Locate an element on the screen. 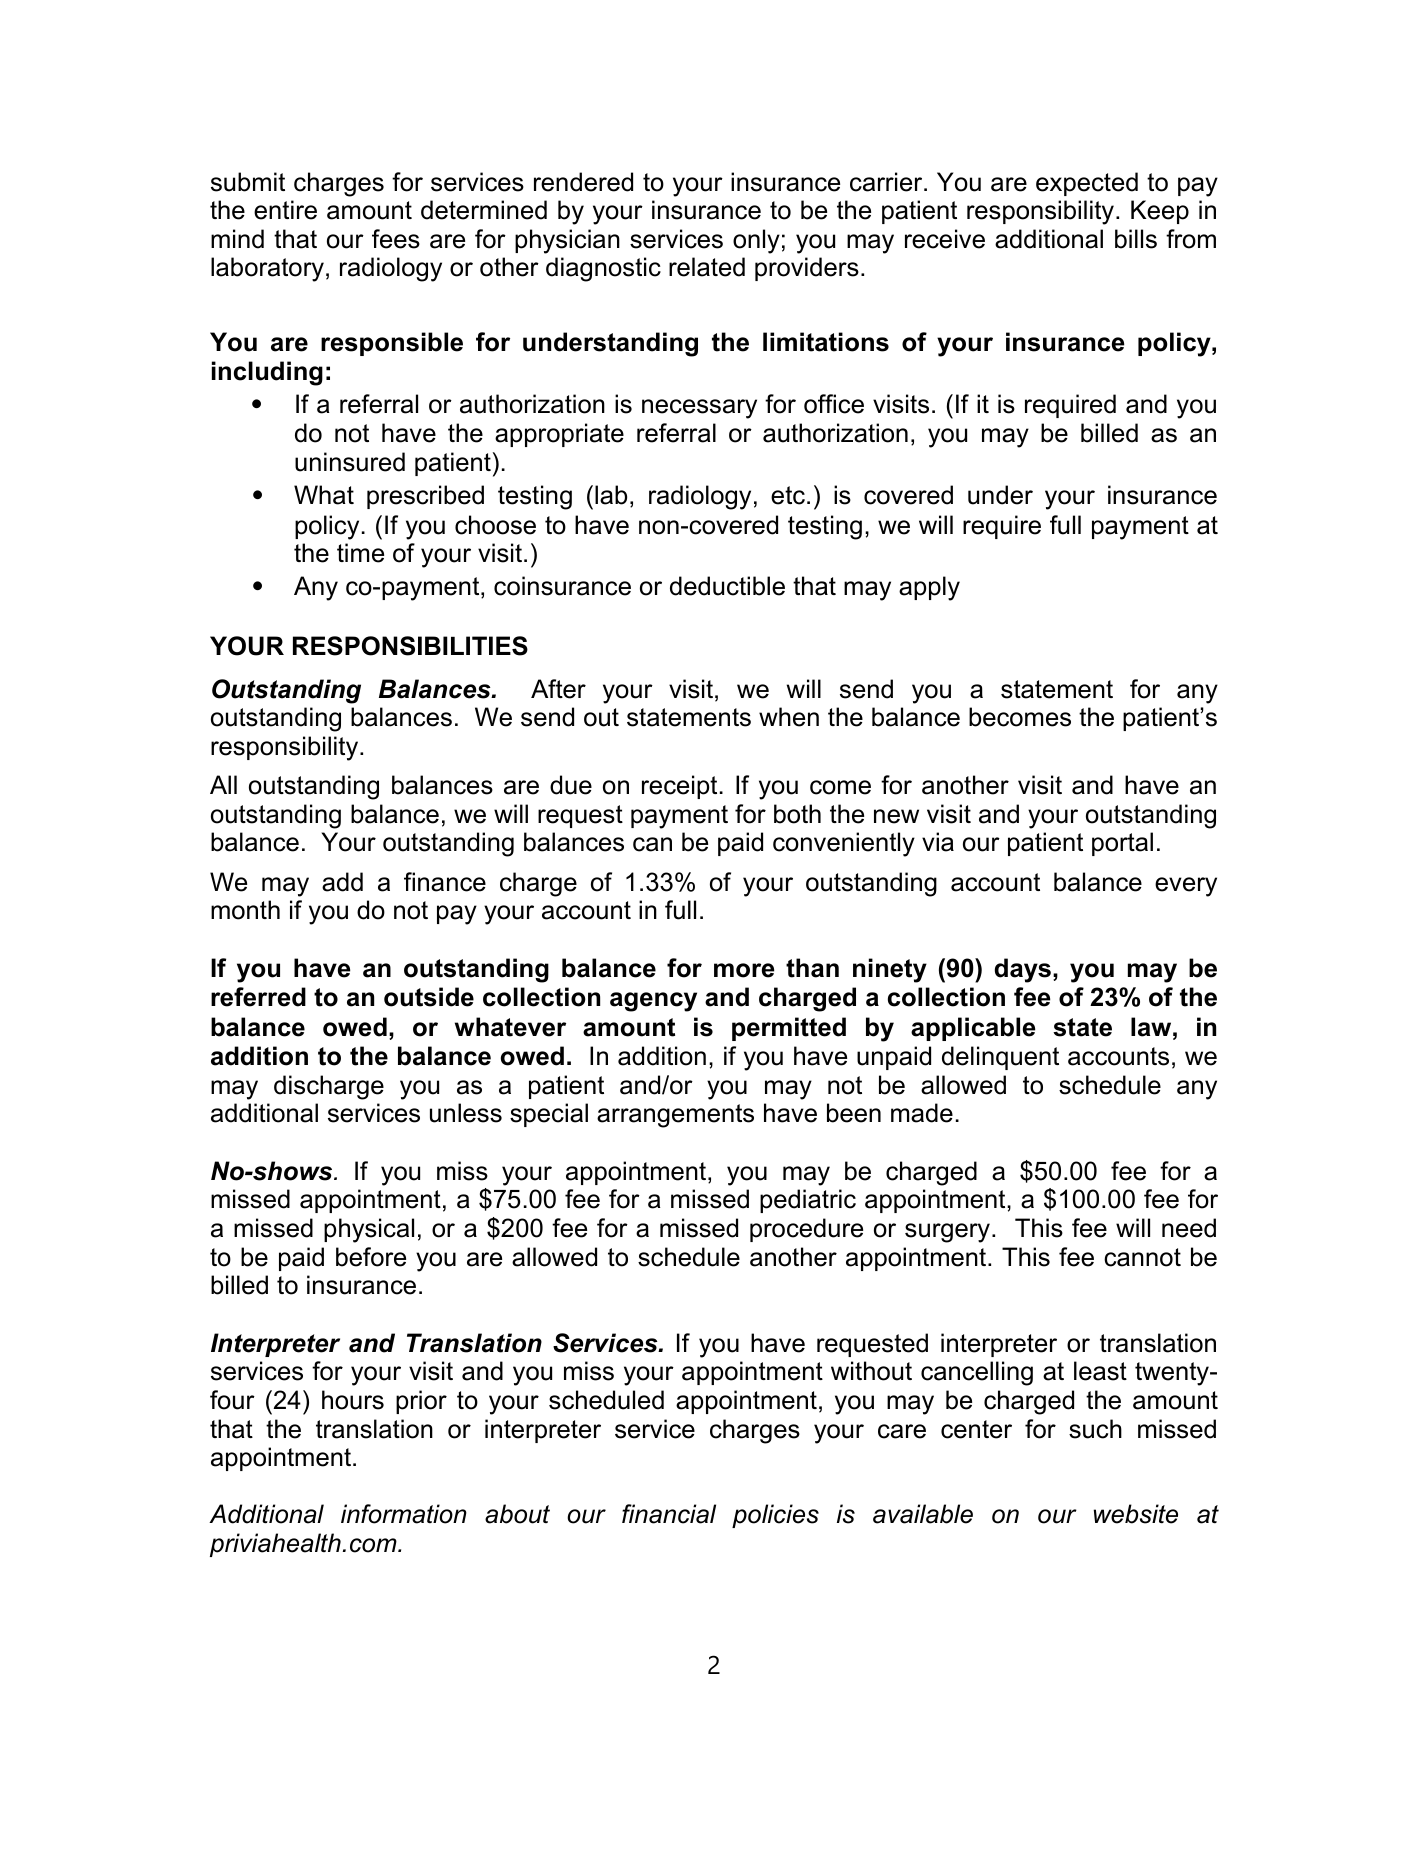 The height and width of the screenshot is (1849, 1428). days is located at coordinates (1023, 970).
